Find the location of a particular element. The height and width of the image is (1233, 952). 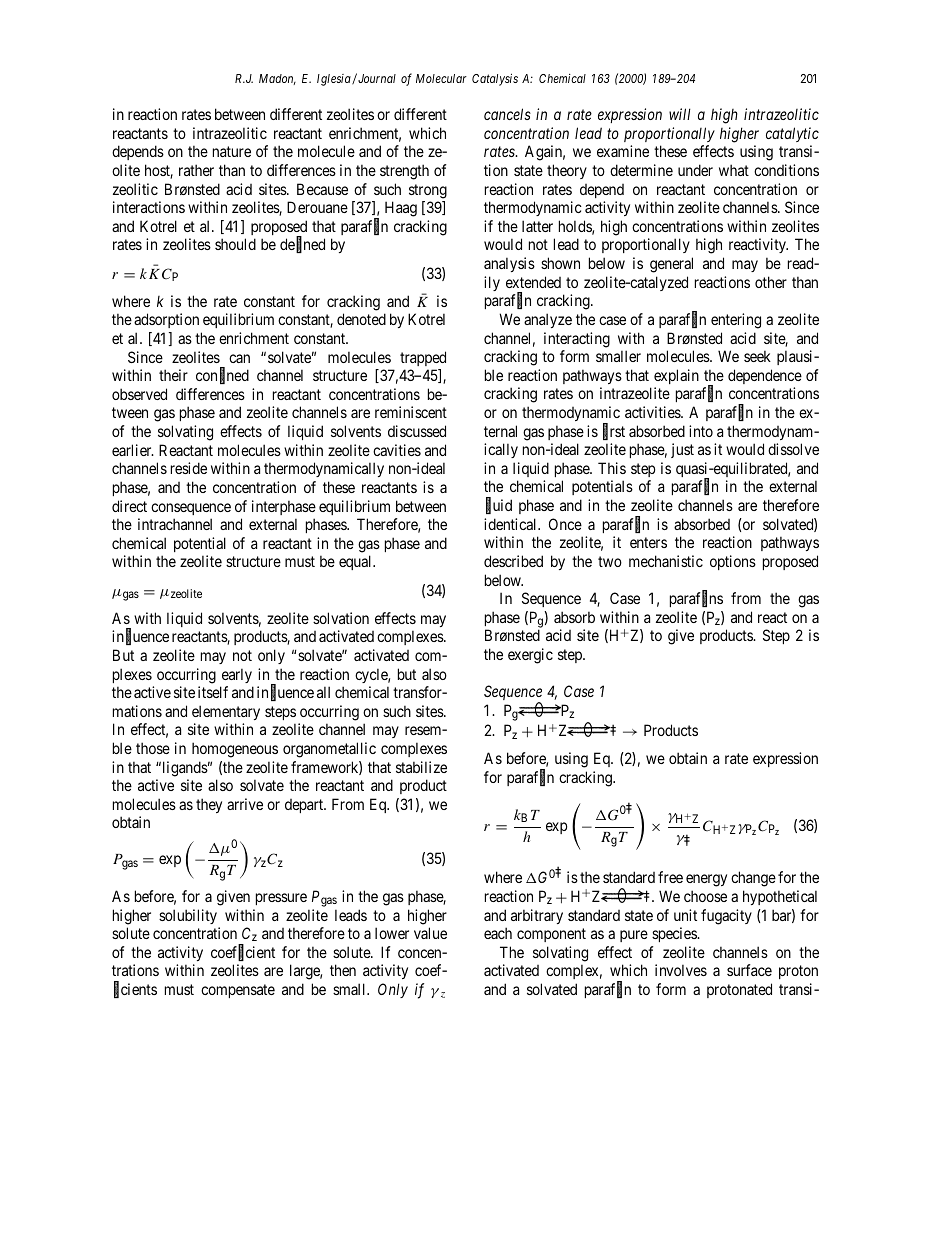

fugacity is located at coordinates (726, 917).
